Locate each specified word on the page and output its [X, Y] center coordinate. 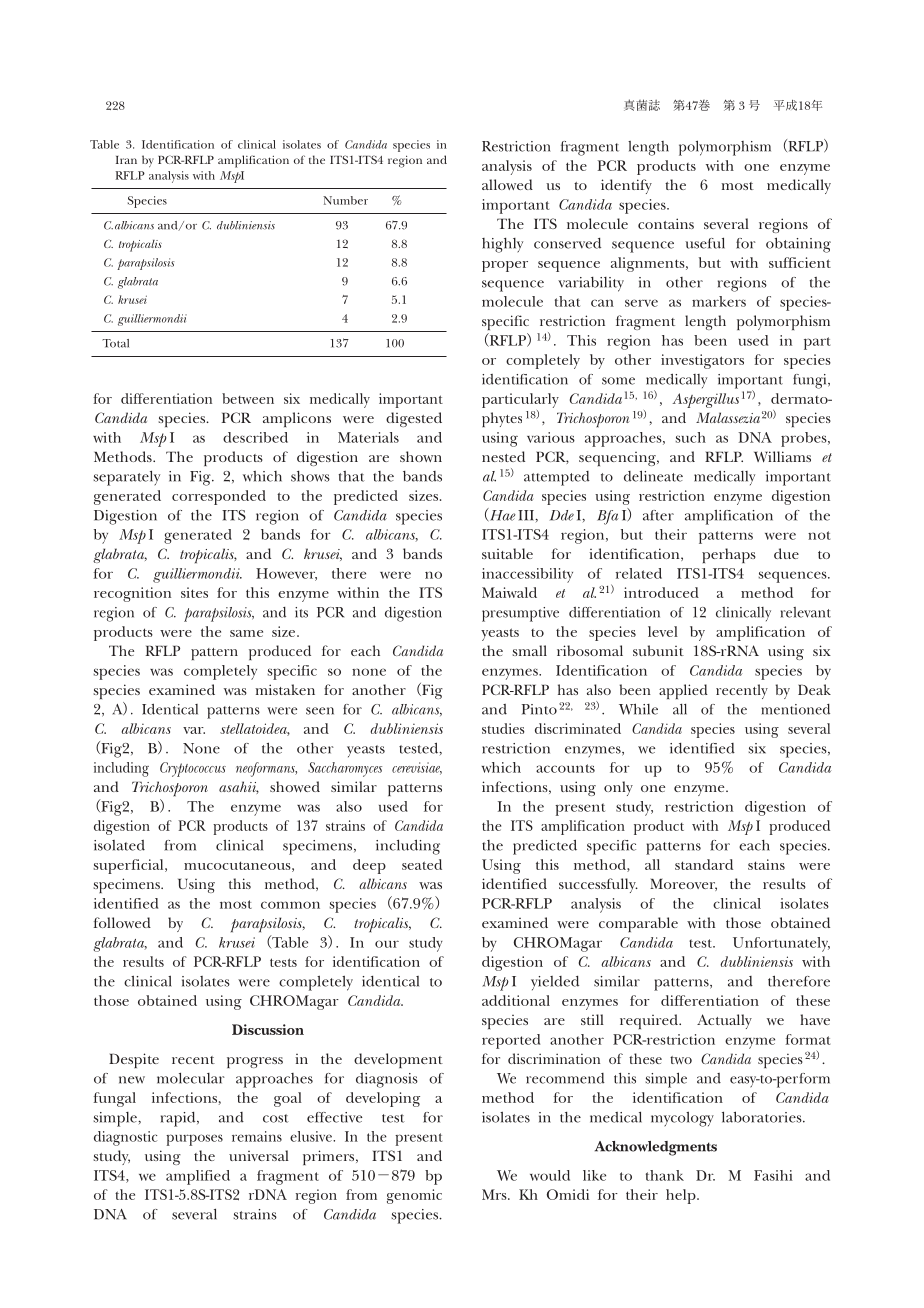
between [248, 398]
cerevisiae [417, 768]
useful [705, 243]
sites [194, 592]
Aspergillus [705, 400]
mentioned [795, 709]
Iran [126, 160]
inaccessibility [527, 575]
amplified [198, 1177]
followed [122, 922]
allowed [507, 184]
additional [516, 1000]
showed [295, 786]
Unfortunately [781, 944]
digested [414, 419]
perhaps [729, 555]
